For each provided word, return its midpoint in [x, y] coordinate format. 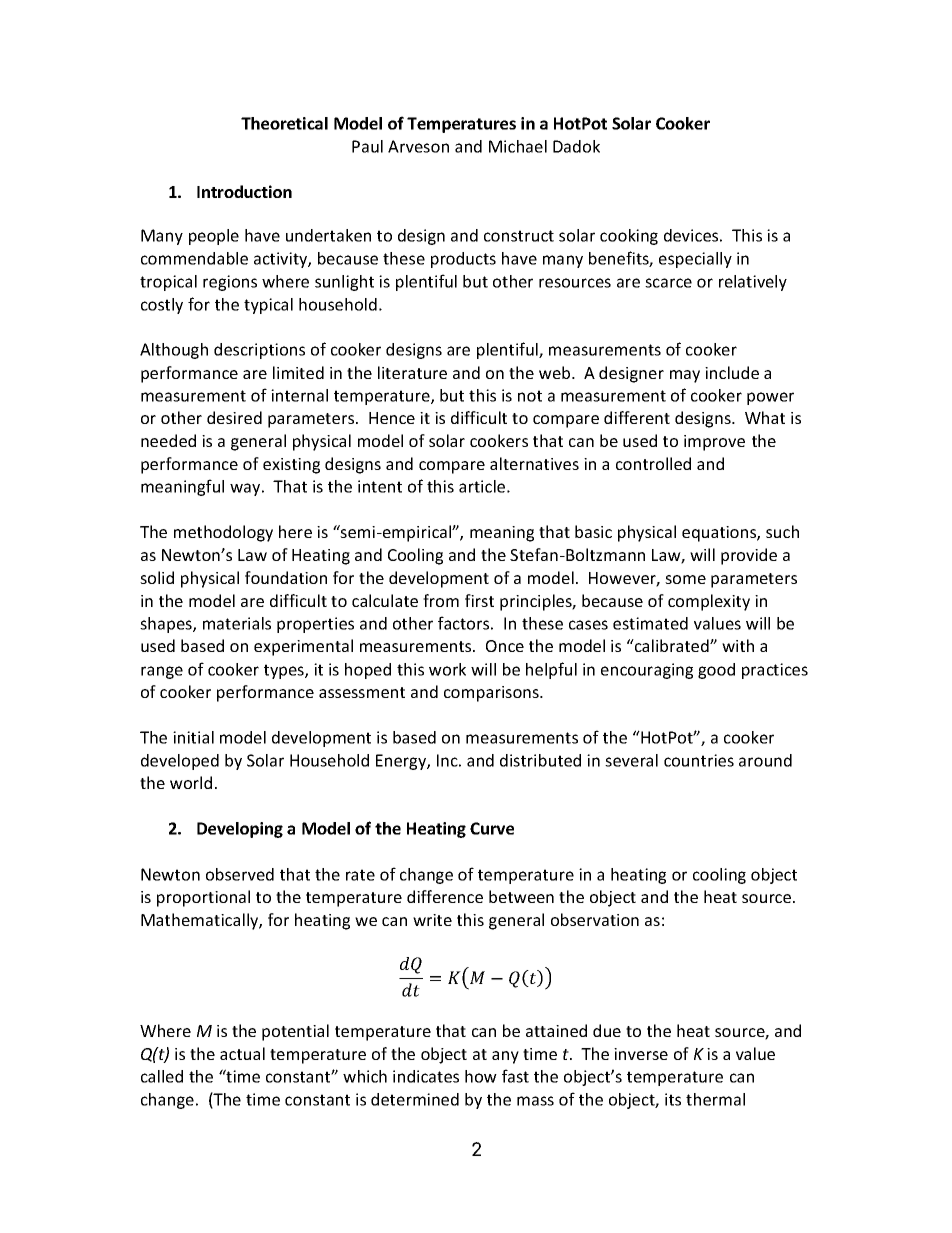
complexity [709, 602]
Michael [518, 146]
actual [242, 1053]
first [479, 600]
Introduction [244, 191]
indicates [426, 1076]
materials [237, 623]
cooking [629, 237]
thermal [715, 1099]
